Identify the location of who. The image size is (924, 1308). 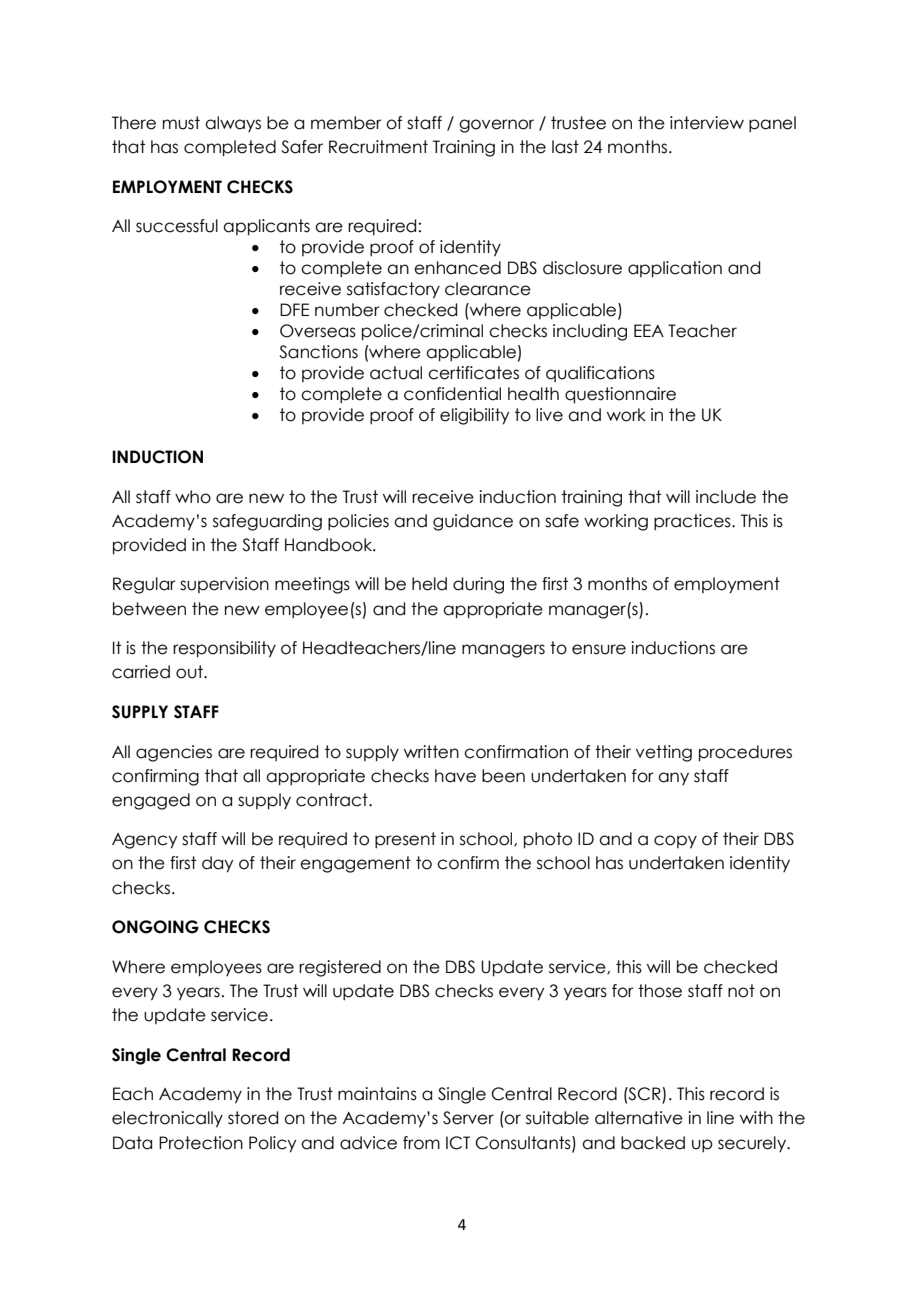
(193, 497).
